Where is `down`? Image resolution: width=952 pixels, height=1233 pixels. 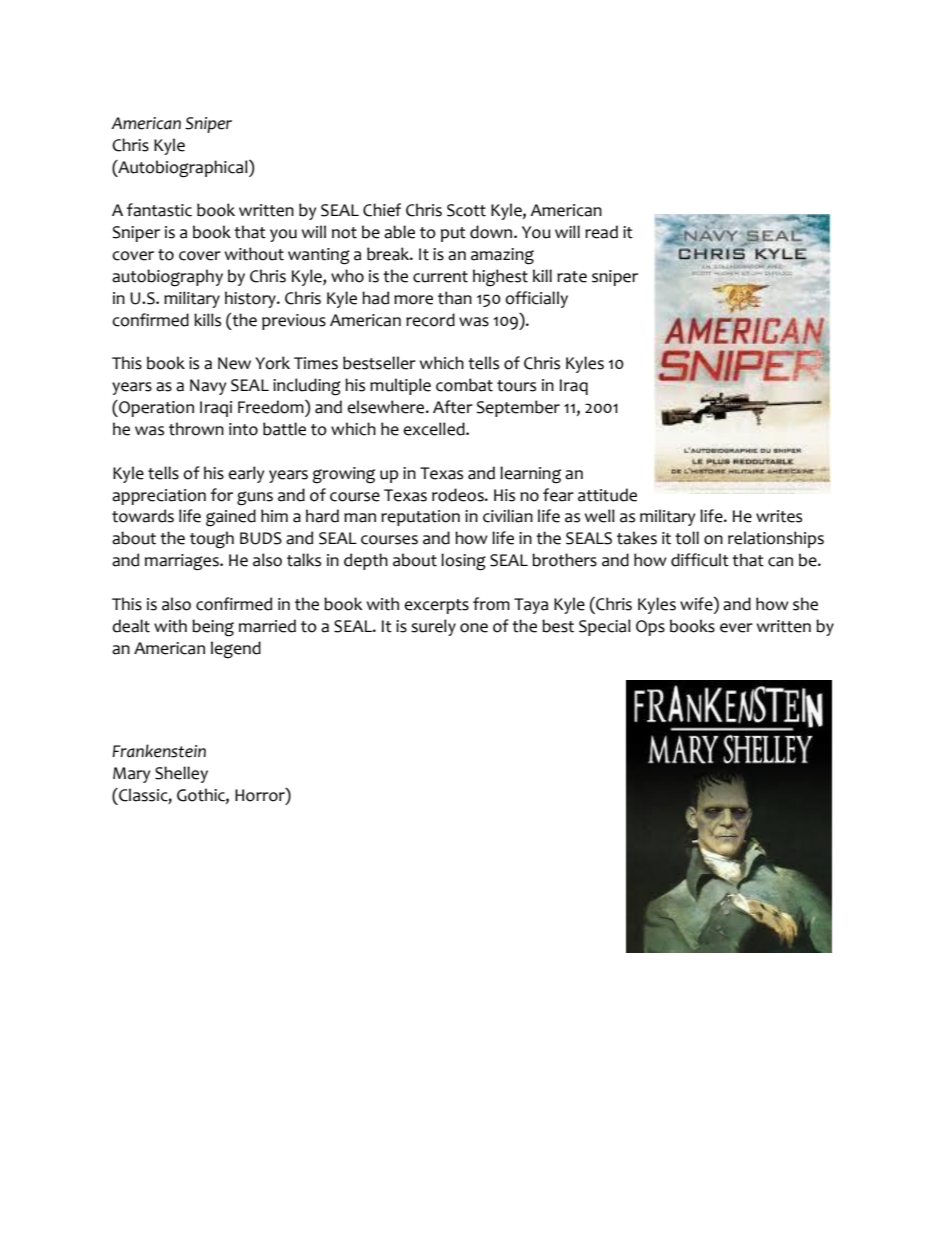 down is located at coordinates (492, 232).
